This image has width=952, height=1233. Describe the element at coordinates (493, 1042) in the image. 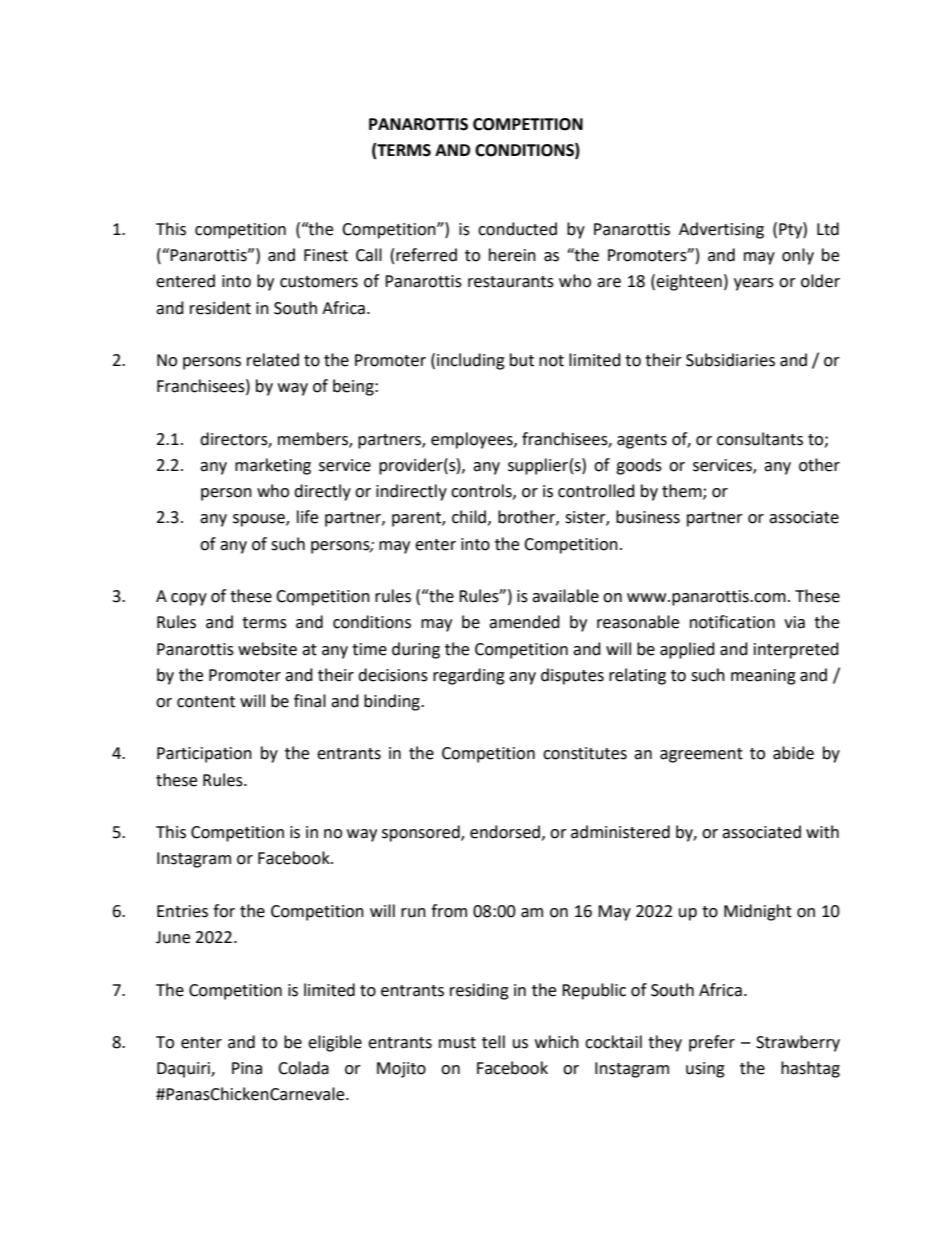

I see `tell` at that location.
